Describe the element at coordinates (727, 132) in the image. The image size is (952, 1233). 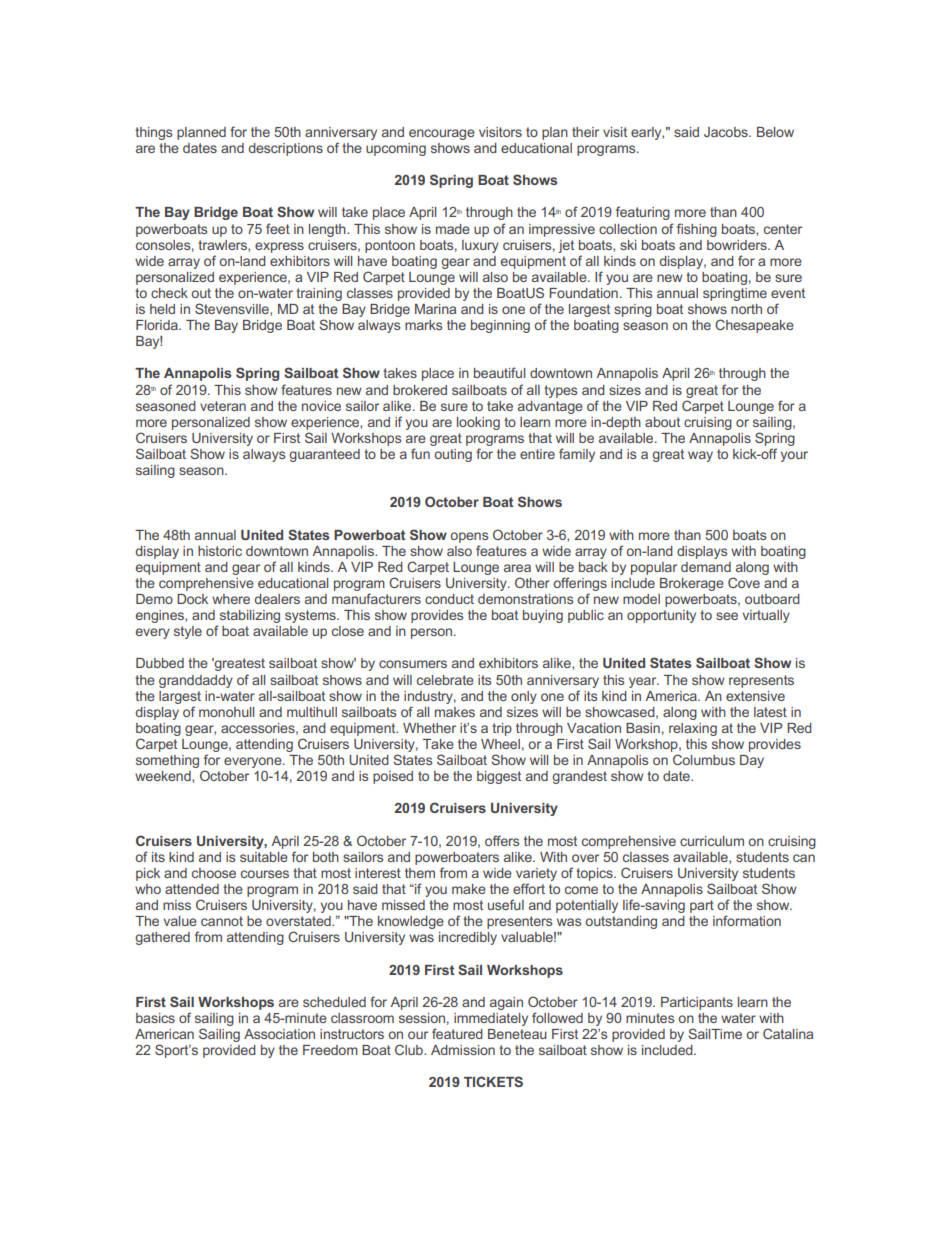
I see `Jacobs` at that location.
